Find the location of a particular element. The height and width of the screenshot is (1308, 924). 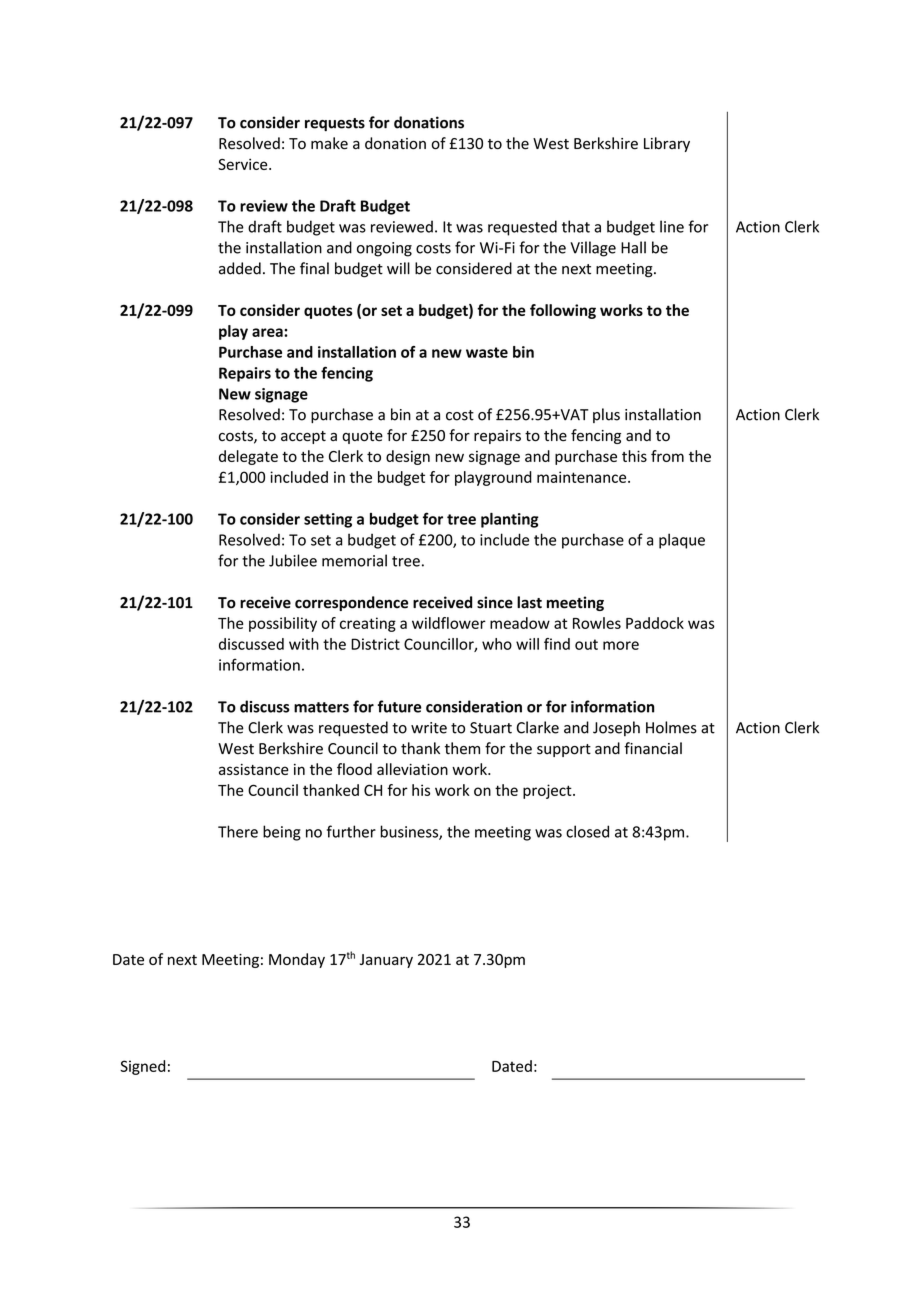

waste is located at coordinates (487, 352).
